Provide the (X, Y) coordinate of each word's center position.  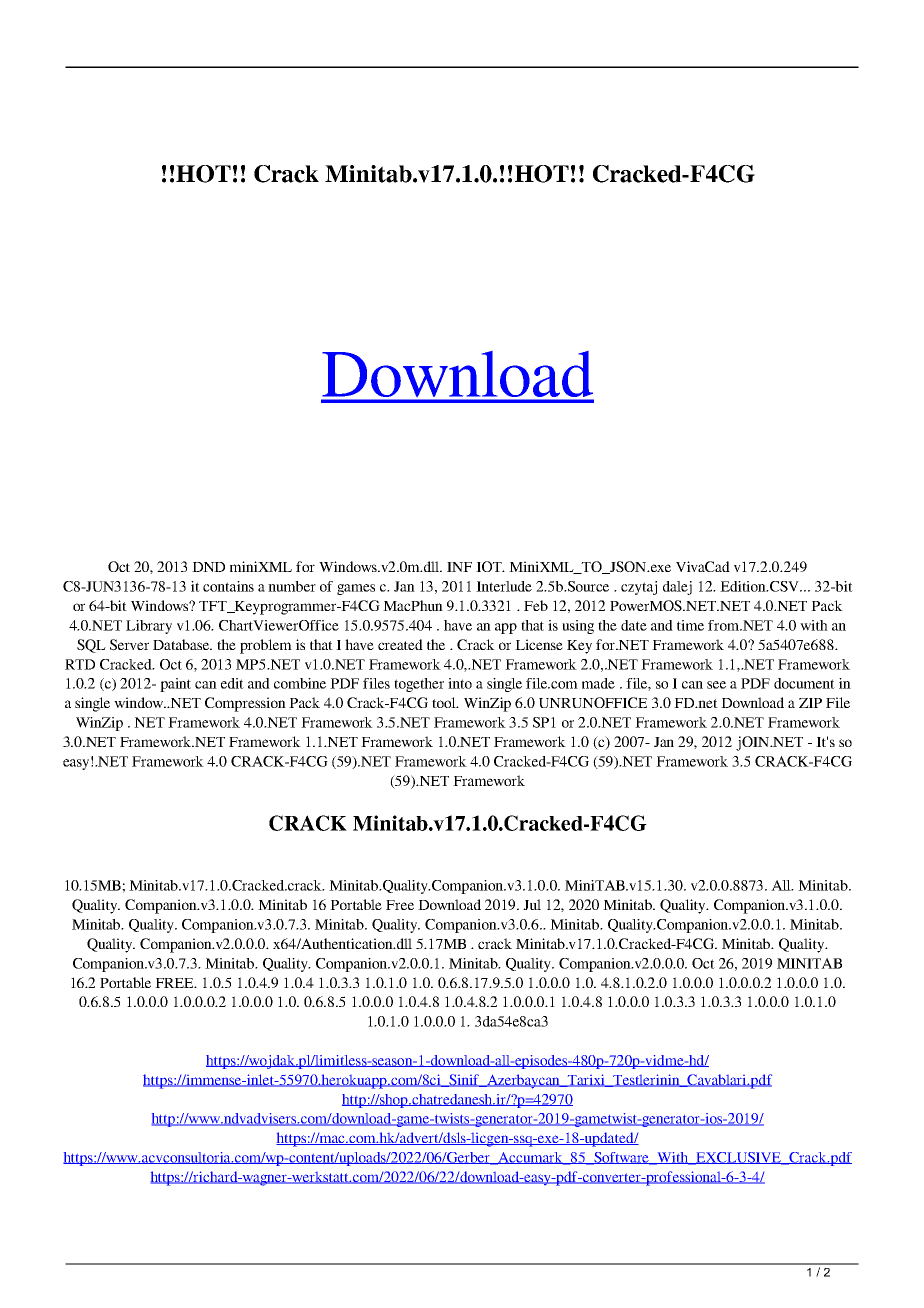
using (578, 627)
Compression (245, 704)
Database (182, 644)
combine (300, 683)
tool (445, 702)
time (690, 625)
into (460, 683)
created (400, 644)
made (598, 683)
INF (459, 567)
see (716, 685)
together (419, 685)
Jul (532, 904)
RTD (80, 664)
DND (208, 567)
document (804, 683)
